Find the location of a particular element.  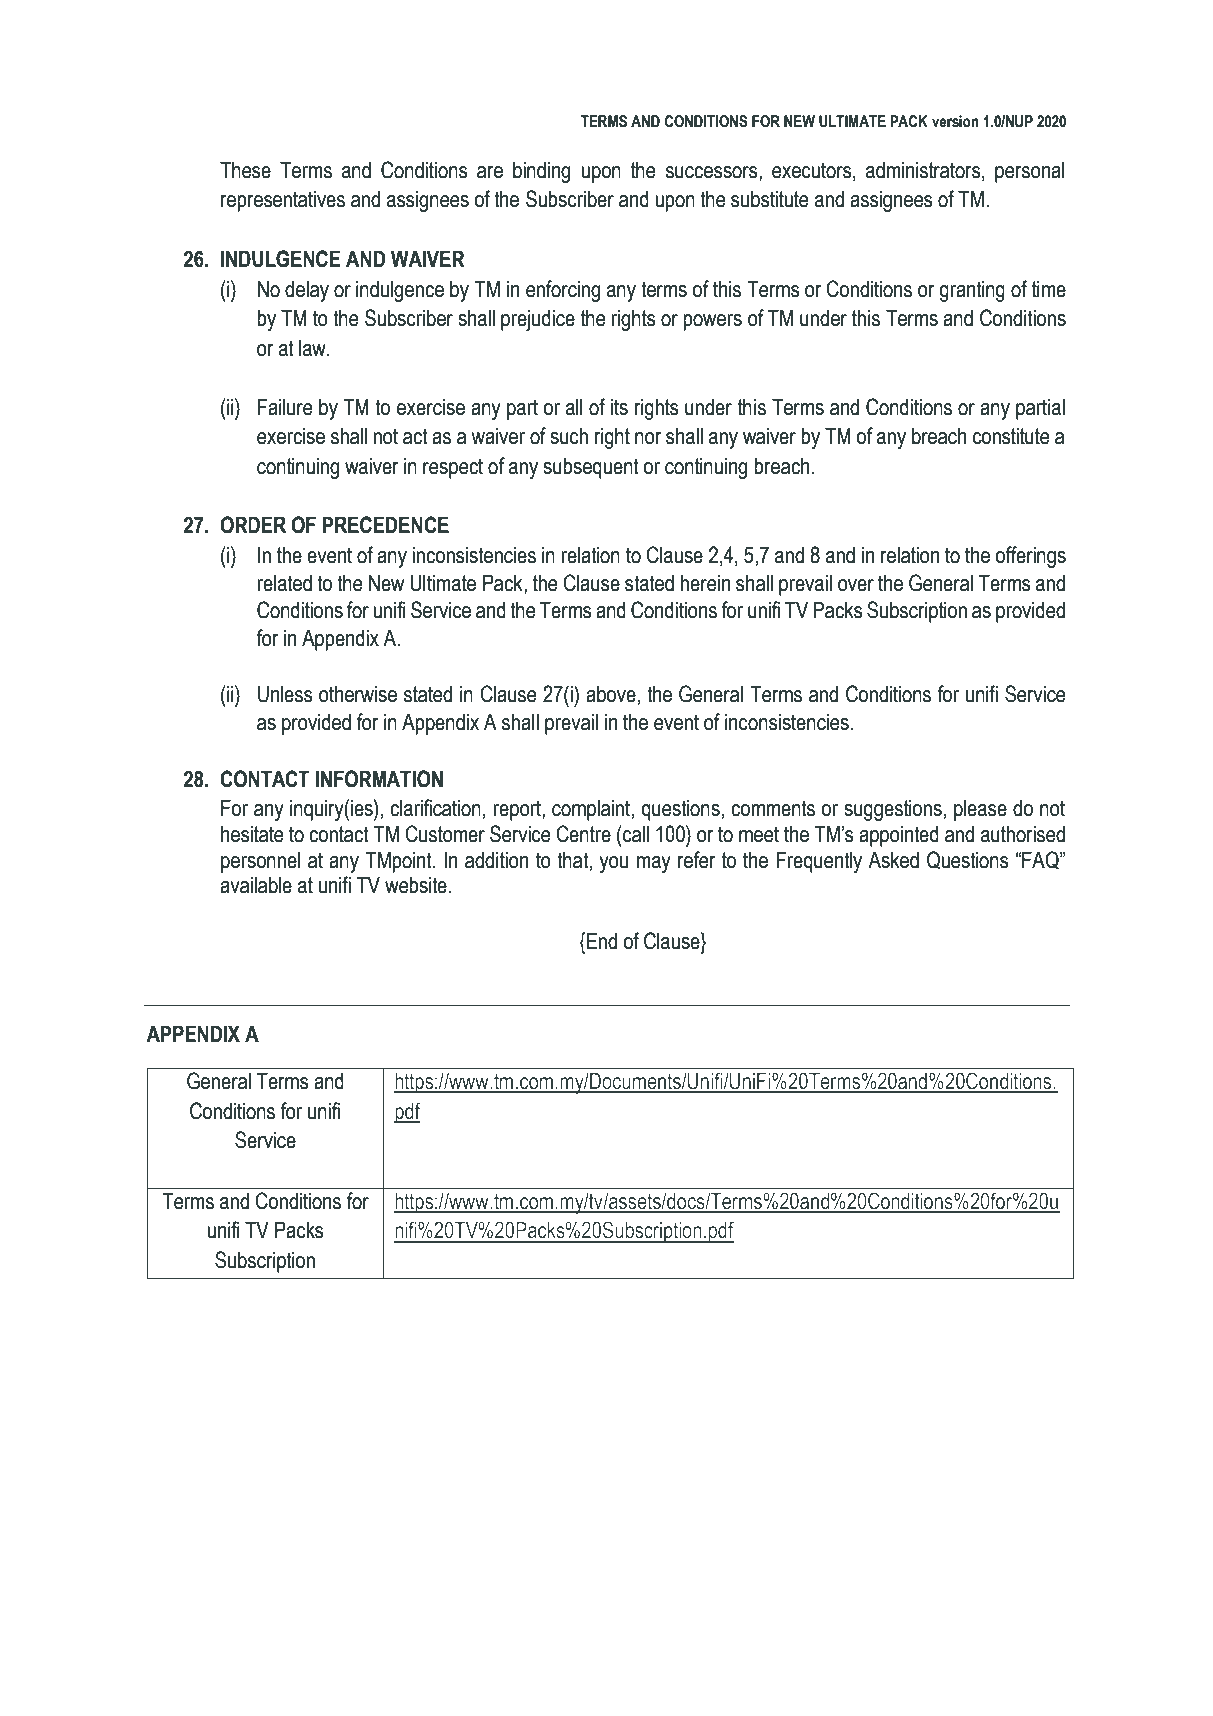

subsequent is located at coordinates (591, 468).
